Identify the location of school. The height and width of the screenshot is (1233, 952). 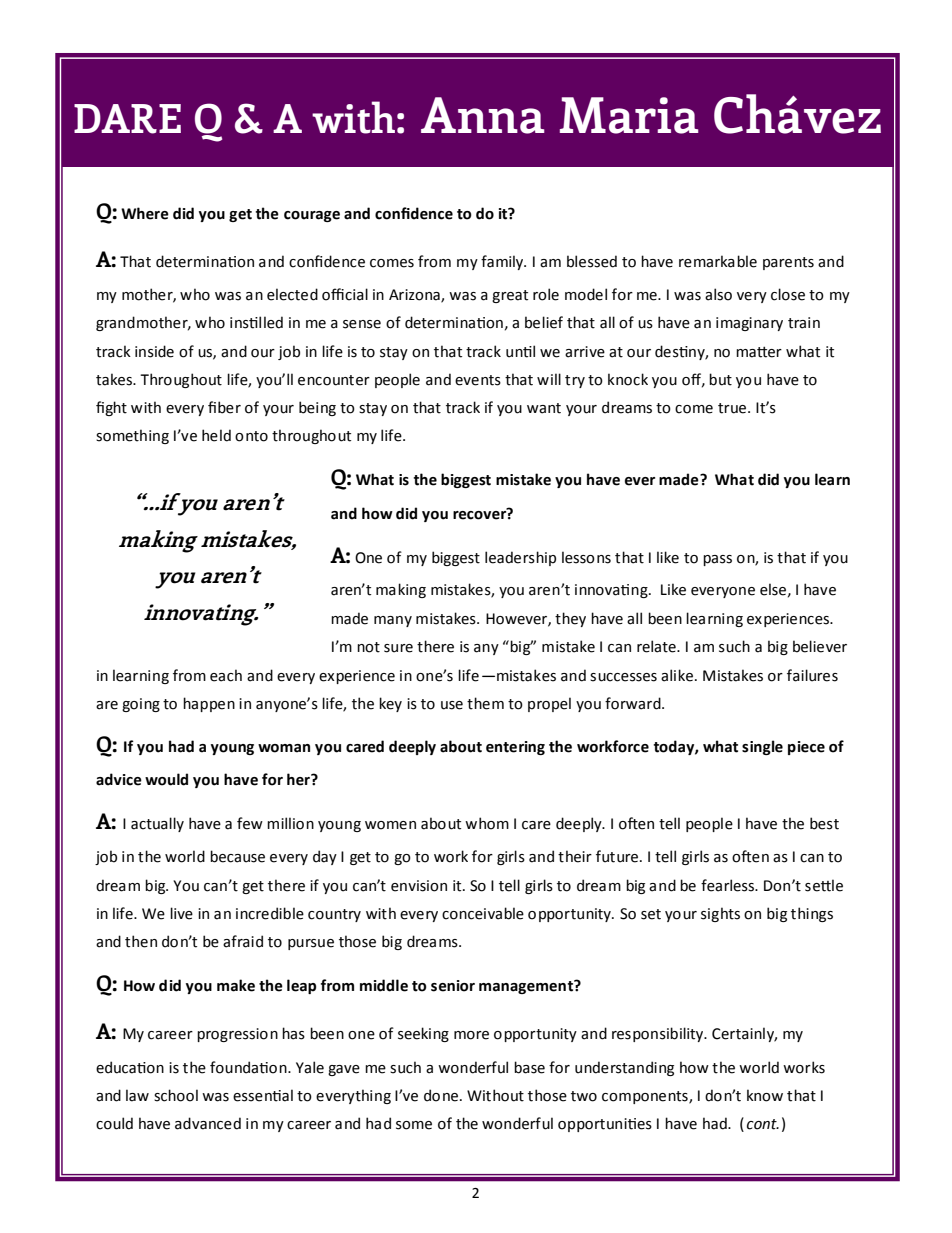
(176, 1095).
